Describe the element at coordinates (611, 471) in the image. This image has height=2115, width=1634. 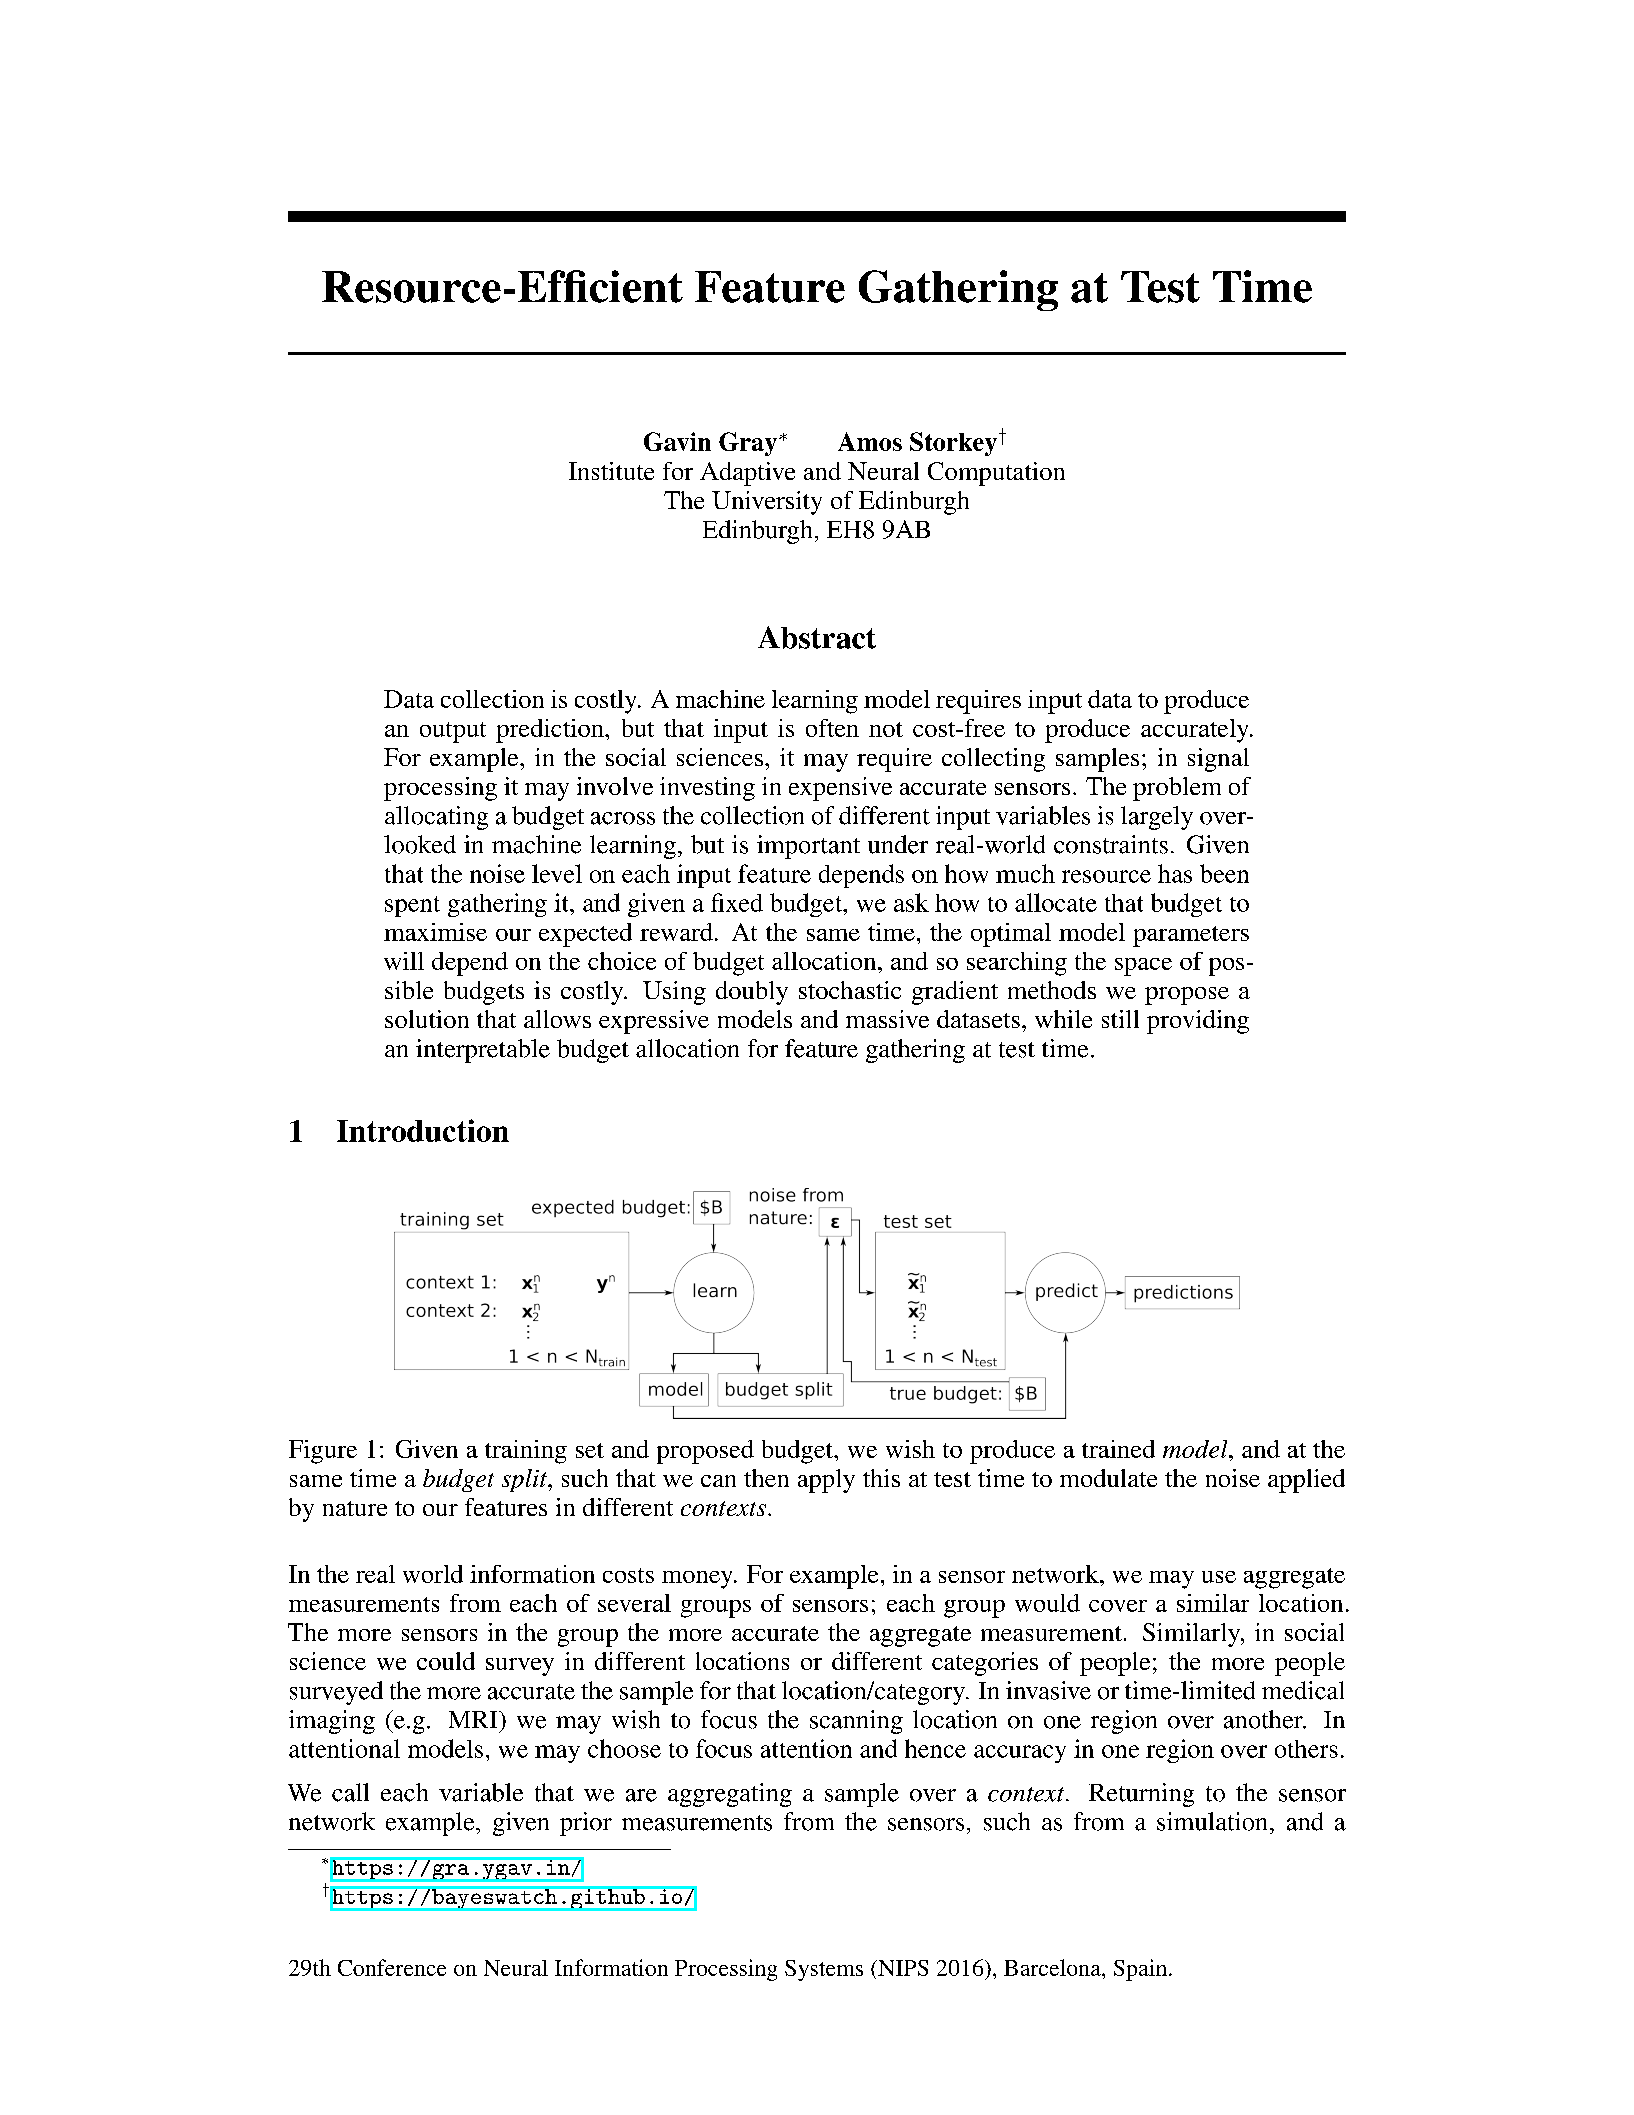
I see `Institute` at that location.
